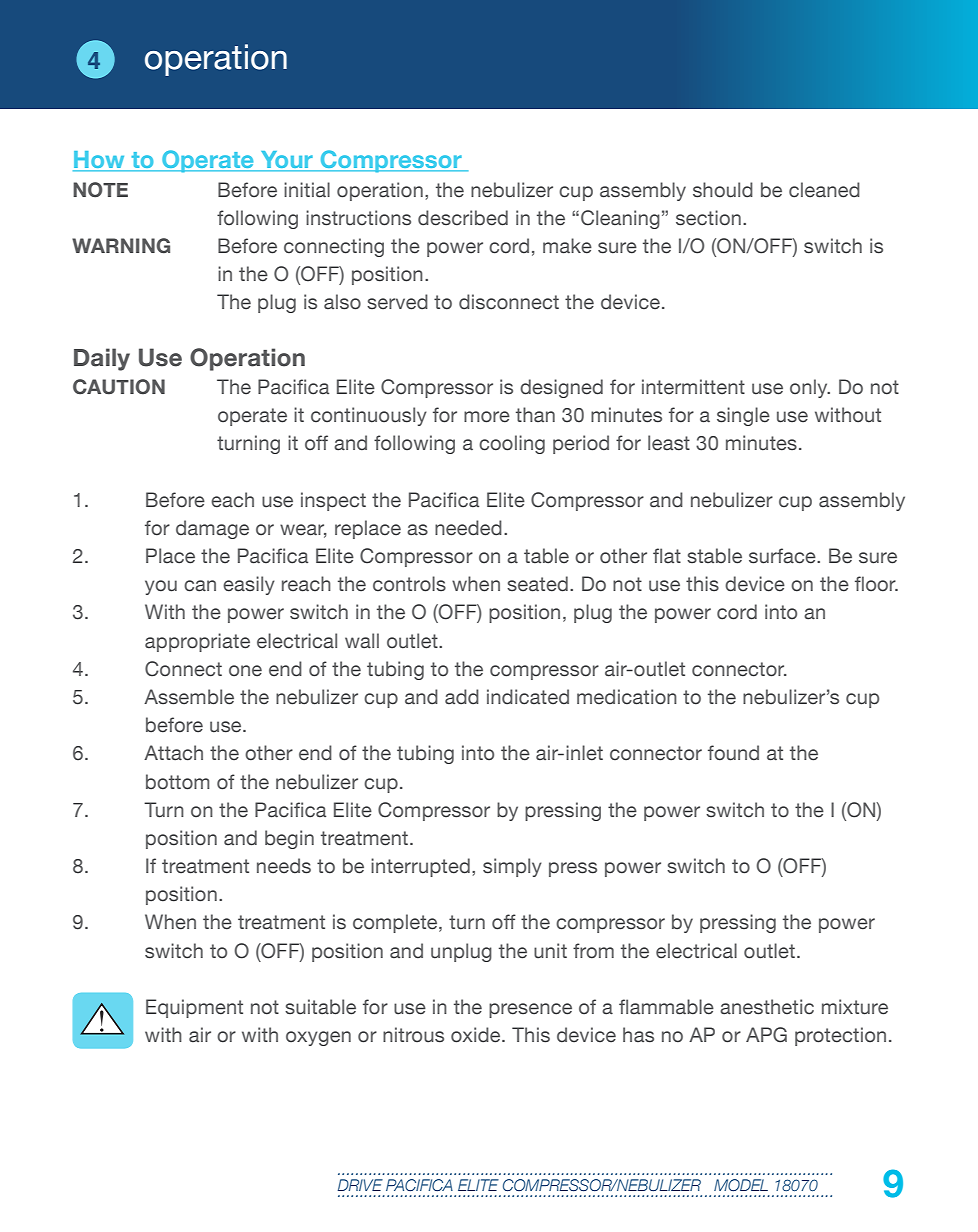 Image resolution: width=978 pixels, height=1232 pixels. What do you see at coordinates (200, 586) in the screenshot?
I see `can` at bounding box center [200, 586].
